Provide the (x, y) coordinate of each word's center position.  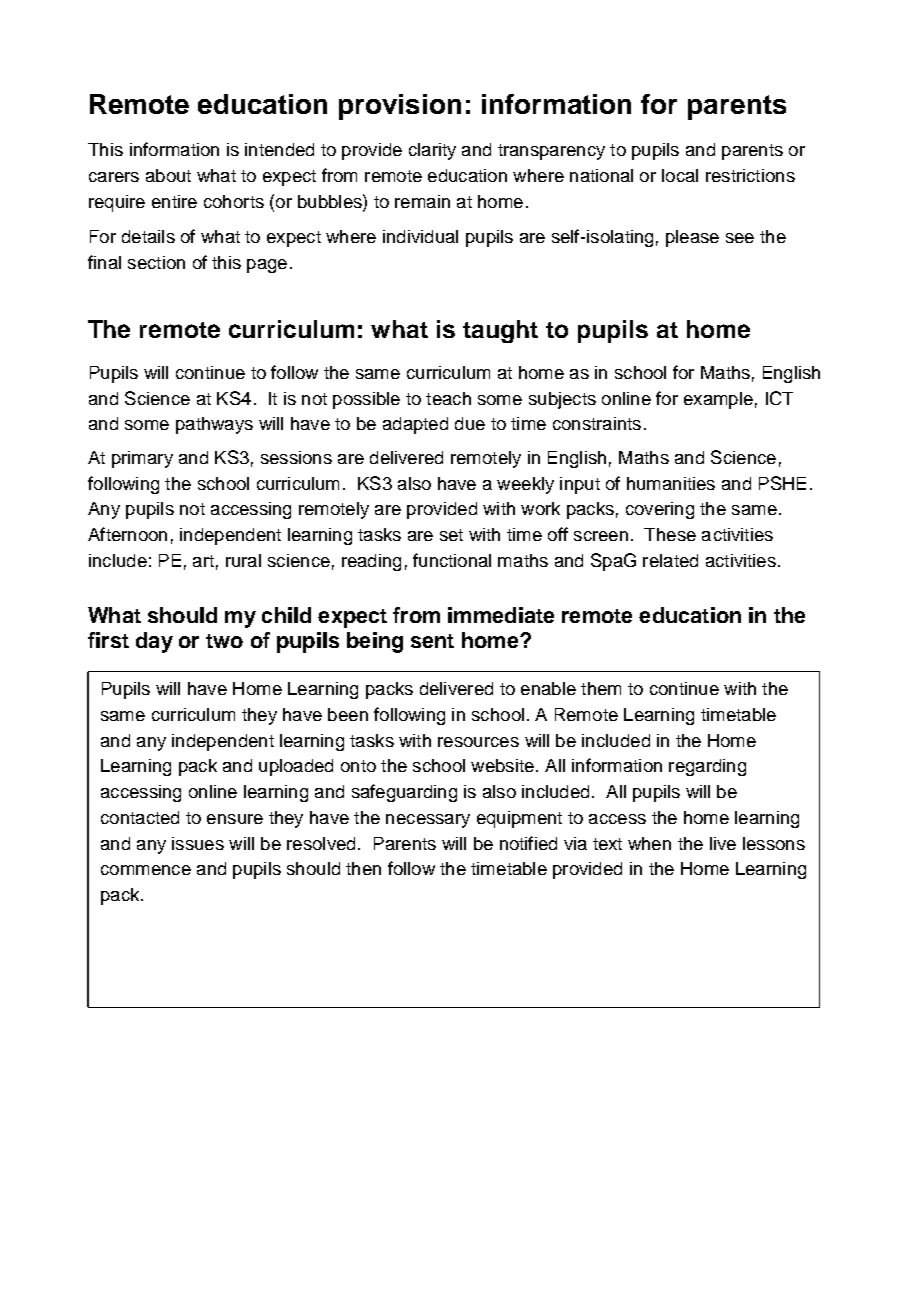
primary (142, 459)
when (649, 843)
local (680, 175)
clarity (432, 151)
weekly (525, 485)
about (168, 175)
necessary (428, 821)
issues (198, 843)
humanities (671, 483)
